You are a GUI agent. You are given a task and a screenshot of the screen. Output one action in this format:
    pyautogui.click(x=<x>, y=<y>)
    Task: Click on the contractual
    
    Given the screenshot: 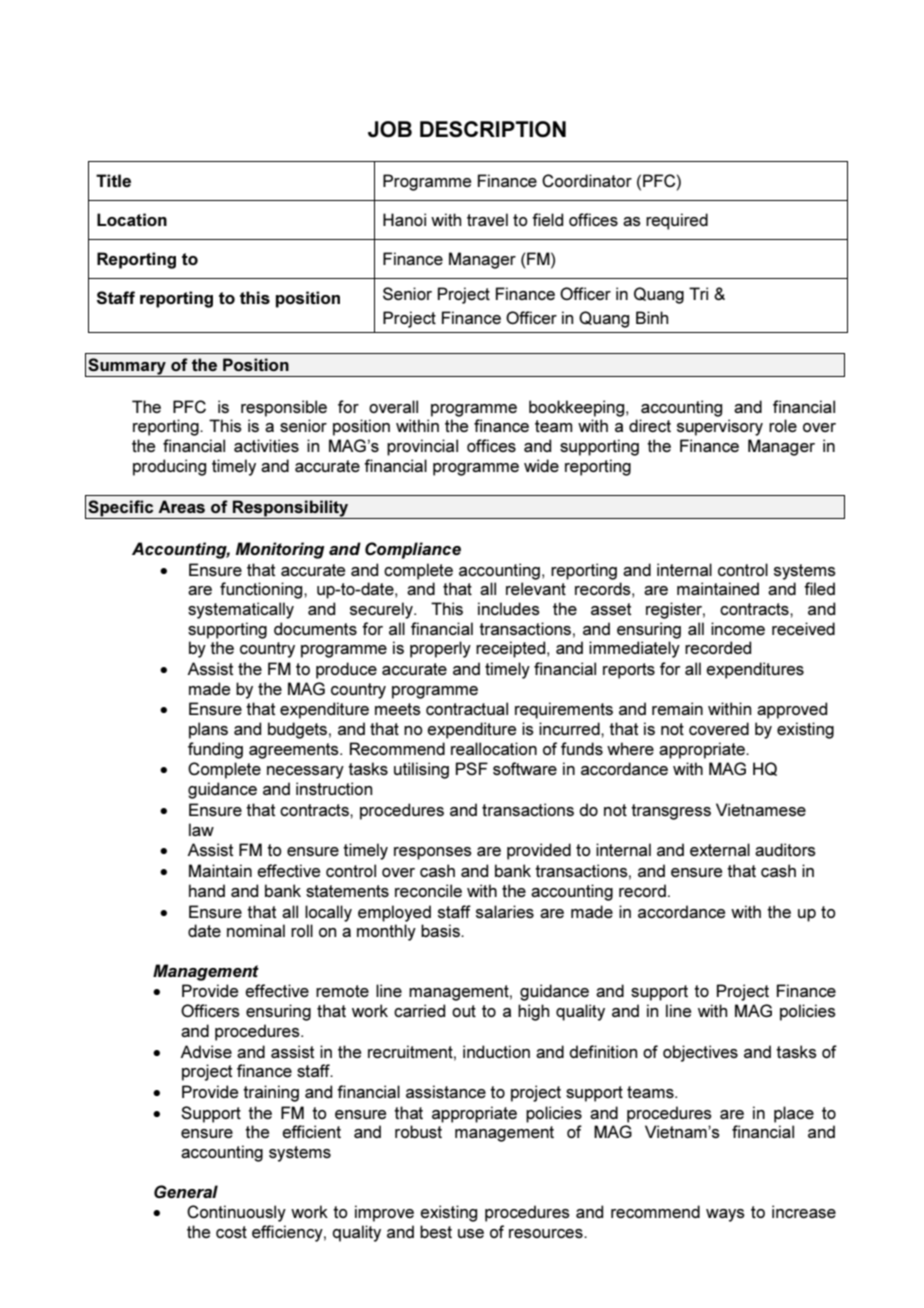 What is the action you would take?
    pyautogui.click(x=467, y=708)
